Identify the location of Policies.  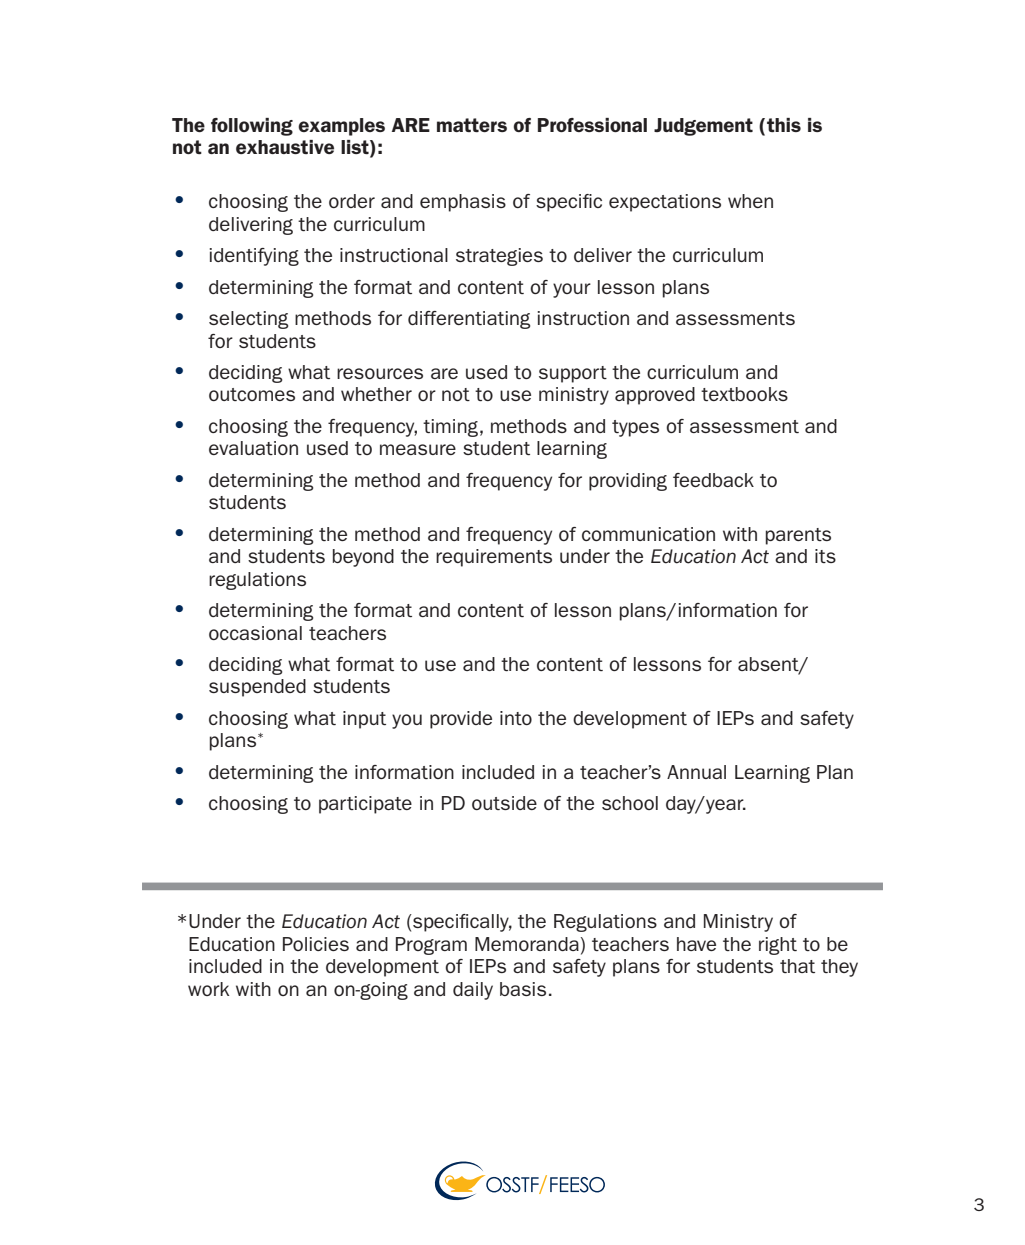
(316, 944).
